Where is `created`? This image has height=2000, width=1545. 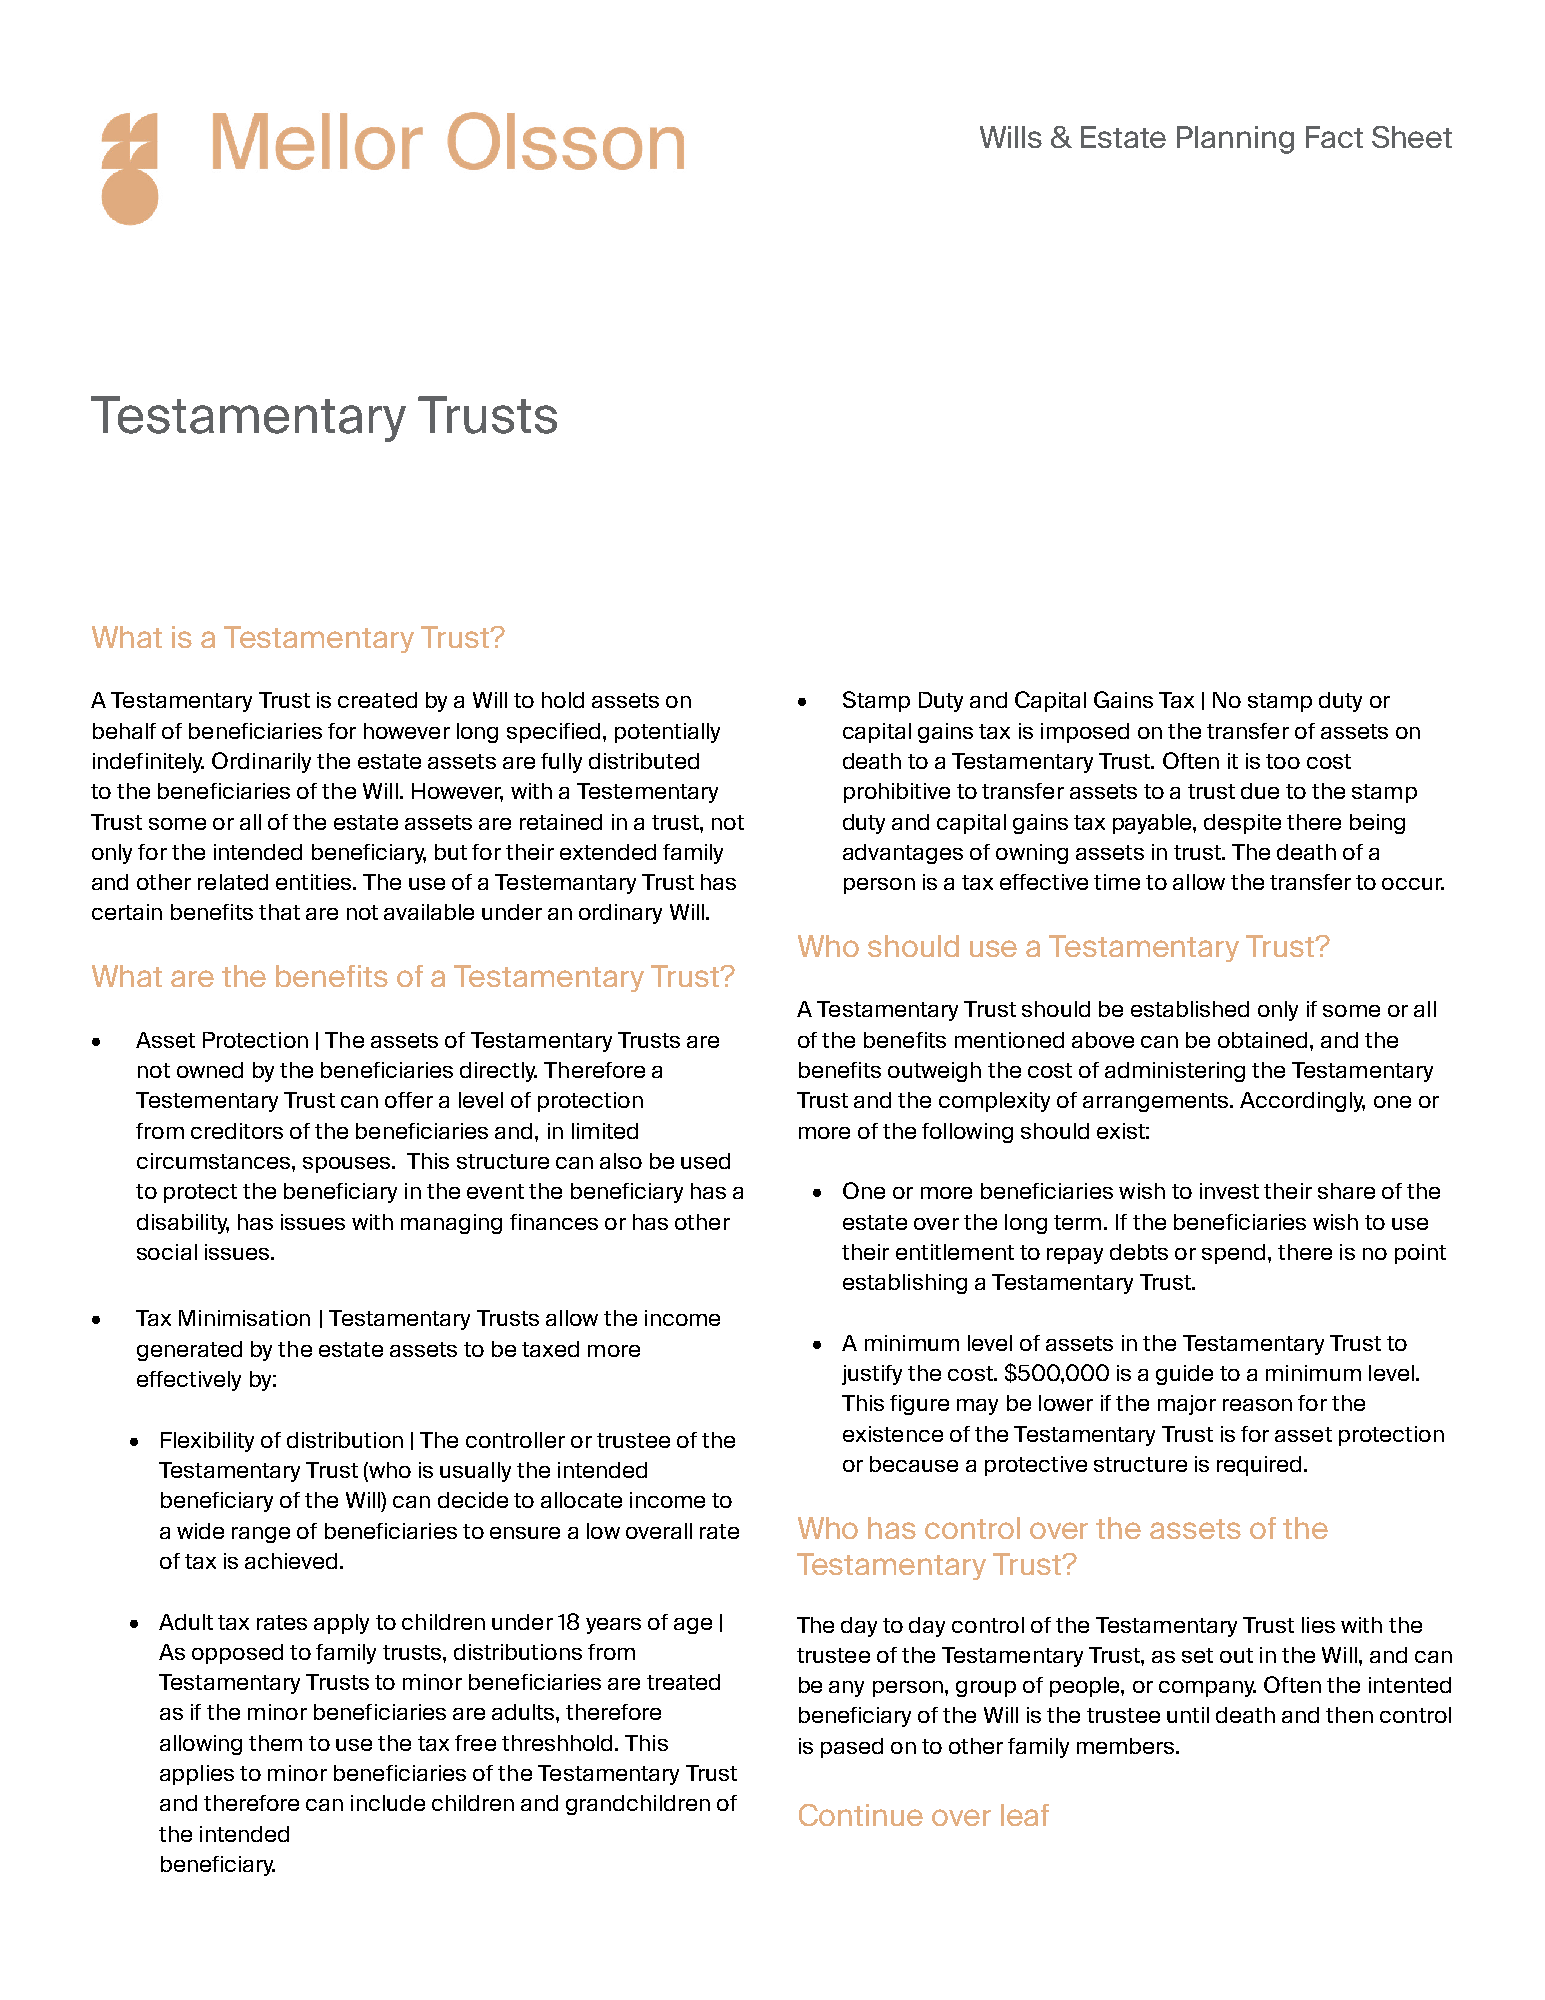
created is located at coordinates (377, 700).
